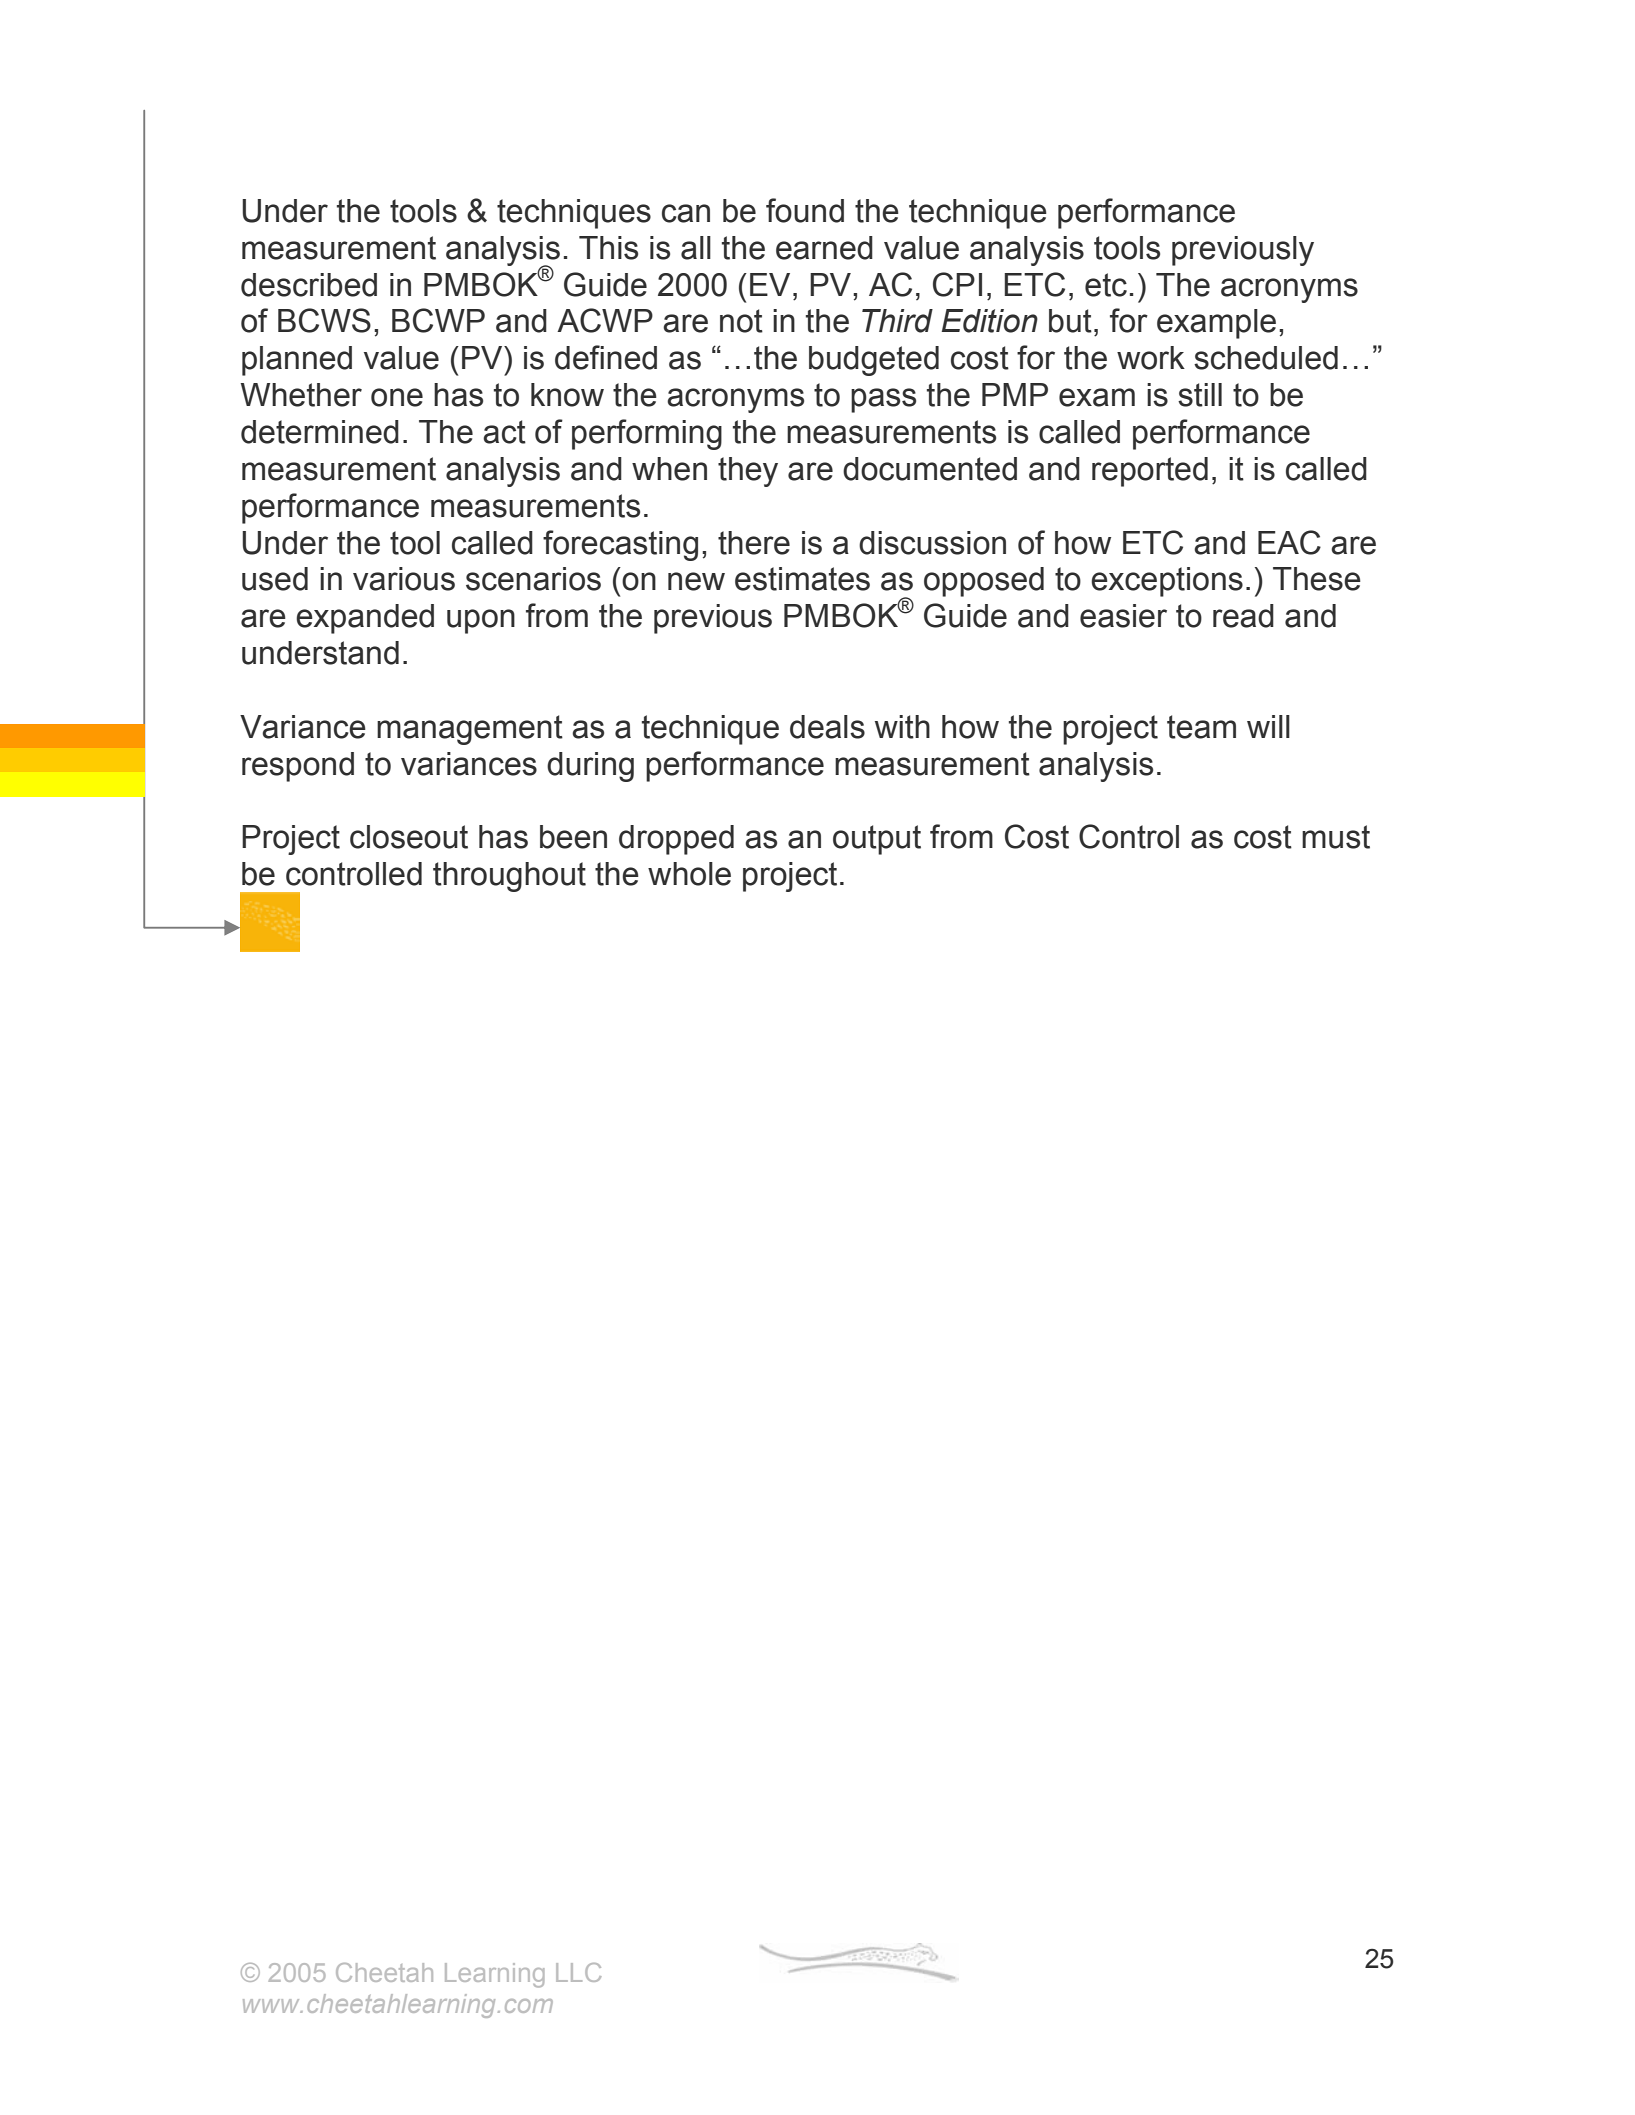 This screenshot has width=1635, height=2115. I want to click on expanded, so click(365, 619).
